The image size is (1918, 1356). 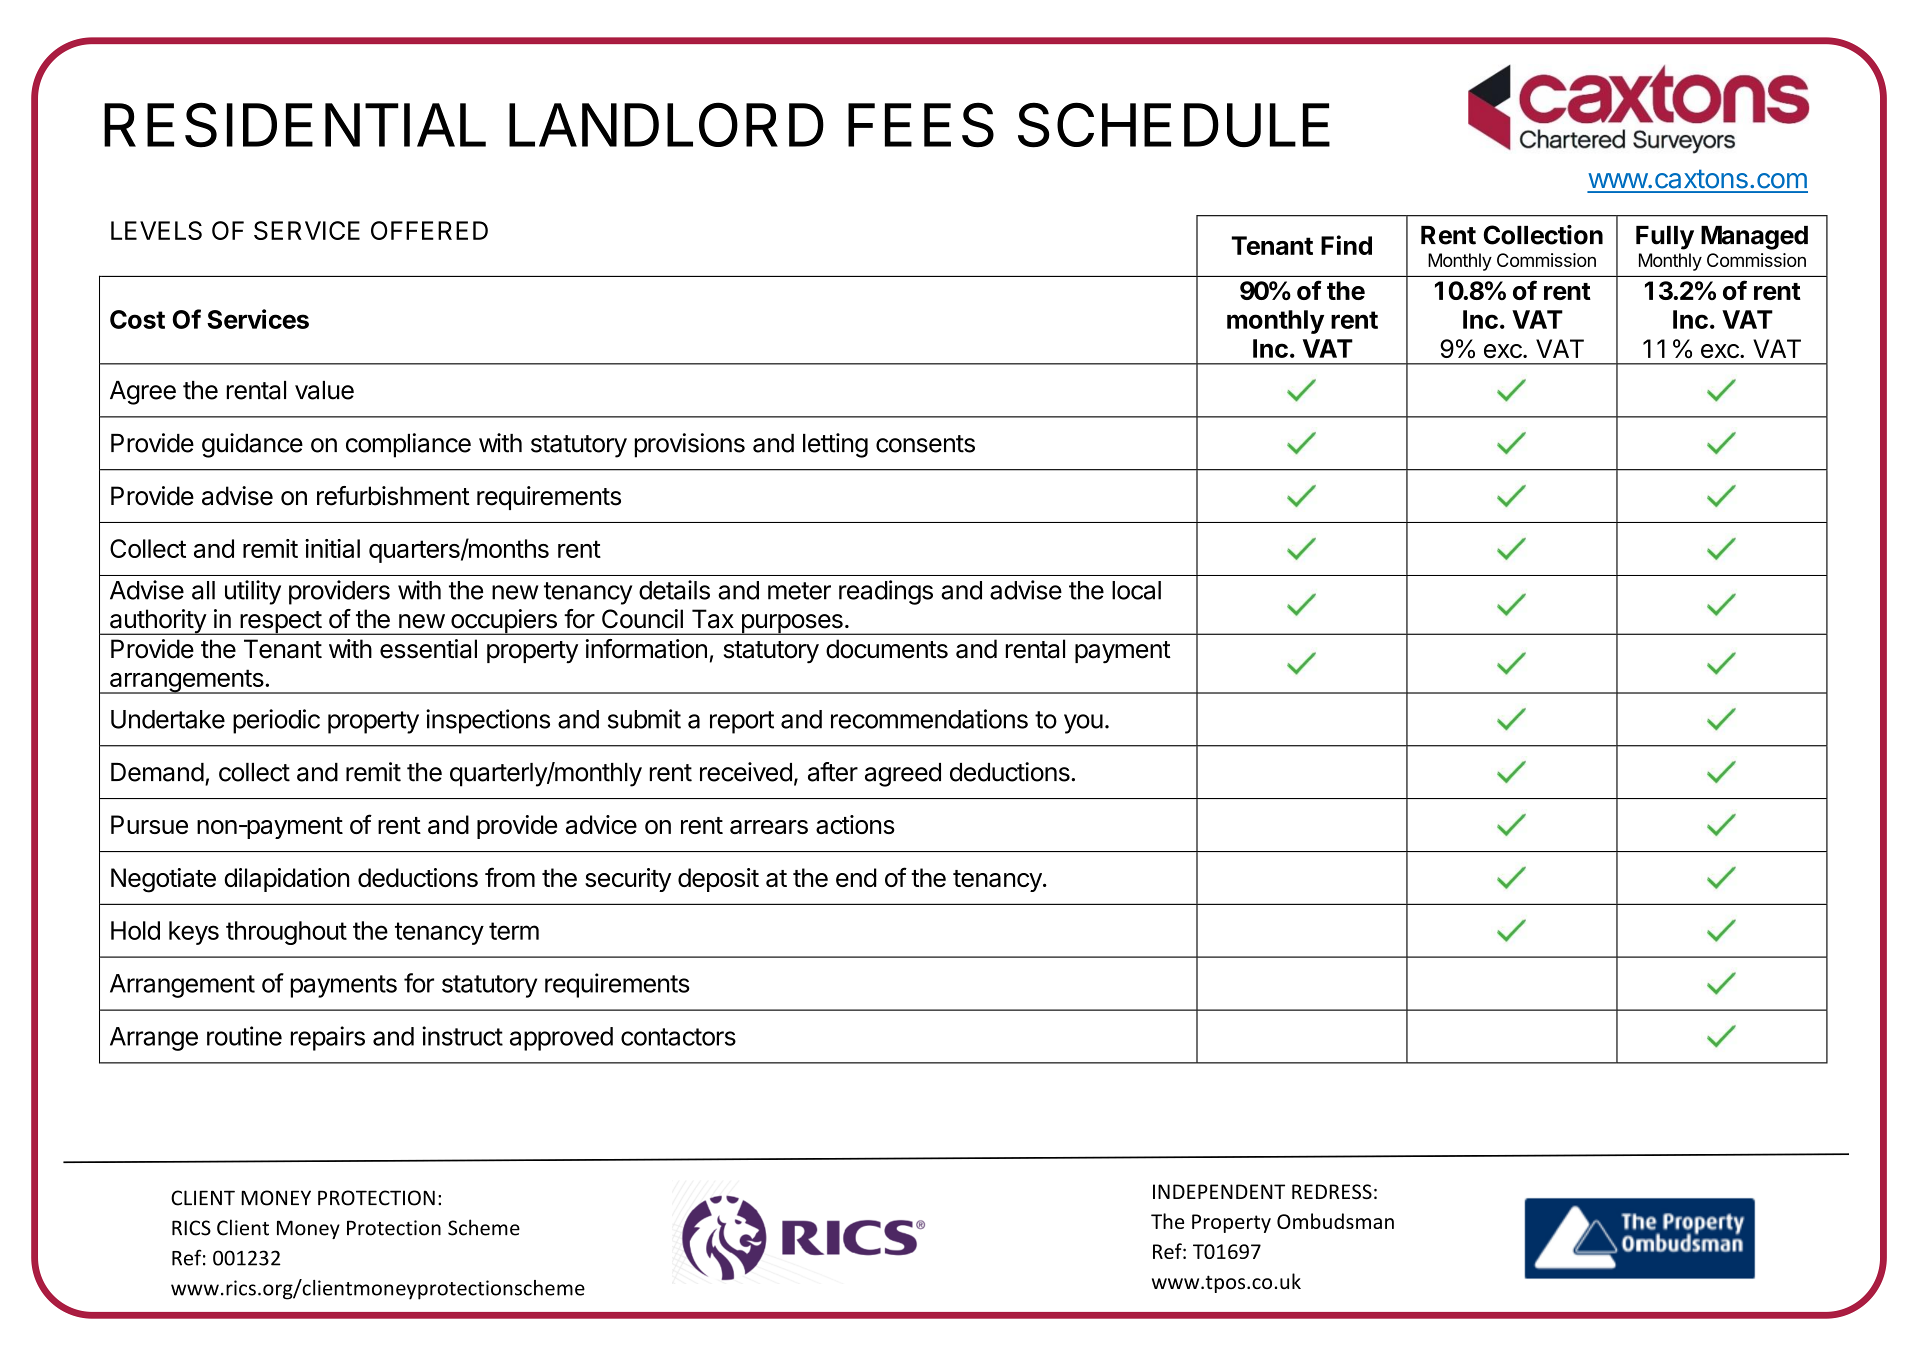 What do you see at coordinates (295, 125) in the screenshot?
I see `RESIDENTIAL` at bounding box center [295, 125].
